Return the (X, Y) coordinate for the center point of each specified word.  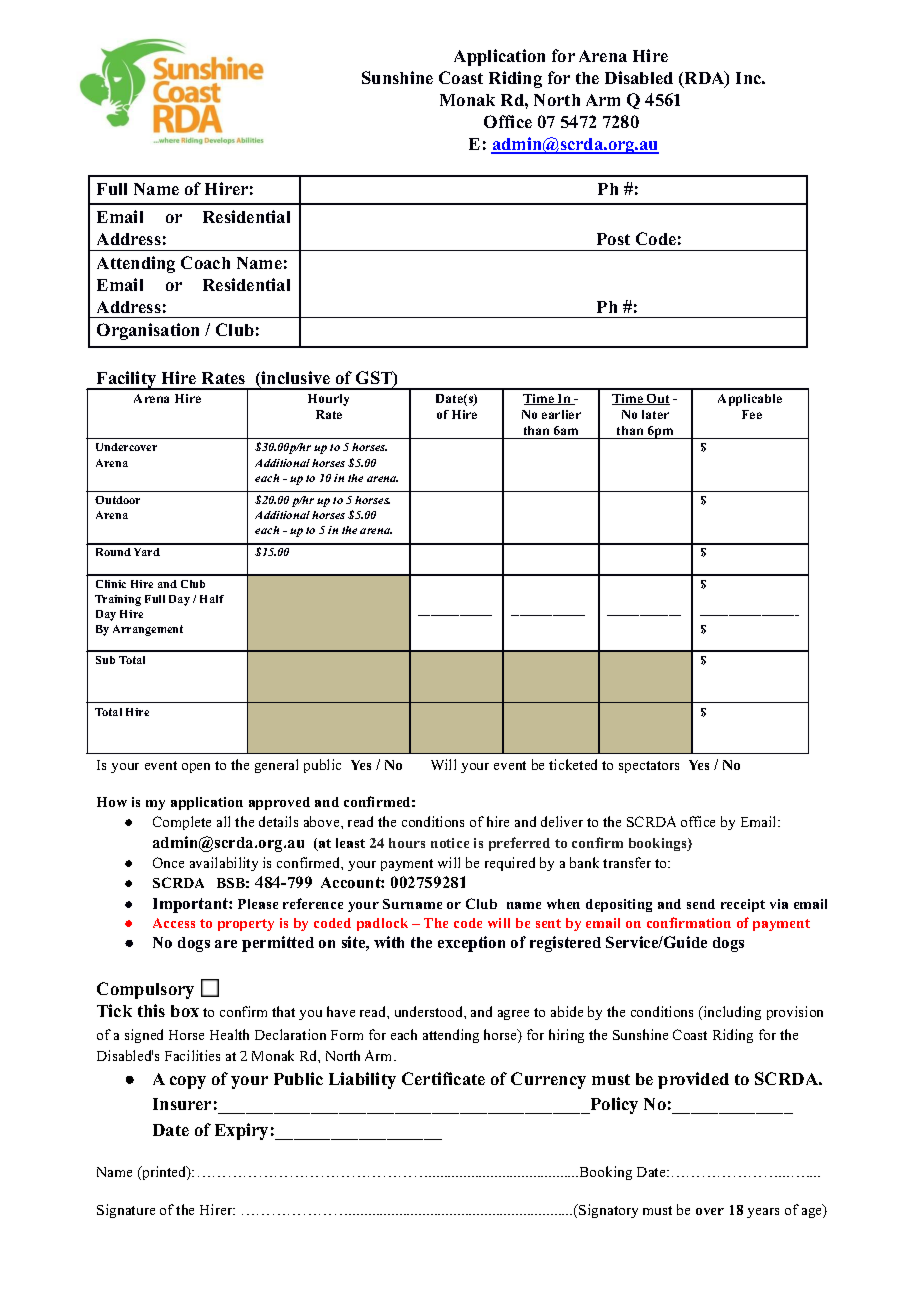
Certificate (443, 1078)
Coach (205, 262)
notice (450, 843)
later (655, 414)
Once (168, 862)
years (763, 1213)
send (701, 904)
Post (613, 239)
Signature (126, 1211)
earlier (561, 414)
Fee (752, 414)
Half (212, 599)
